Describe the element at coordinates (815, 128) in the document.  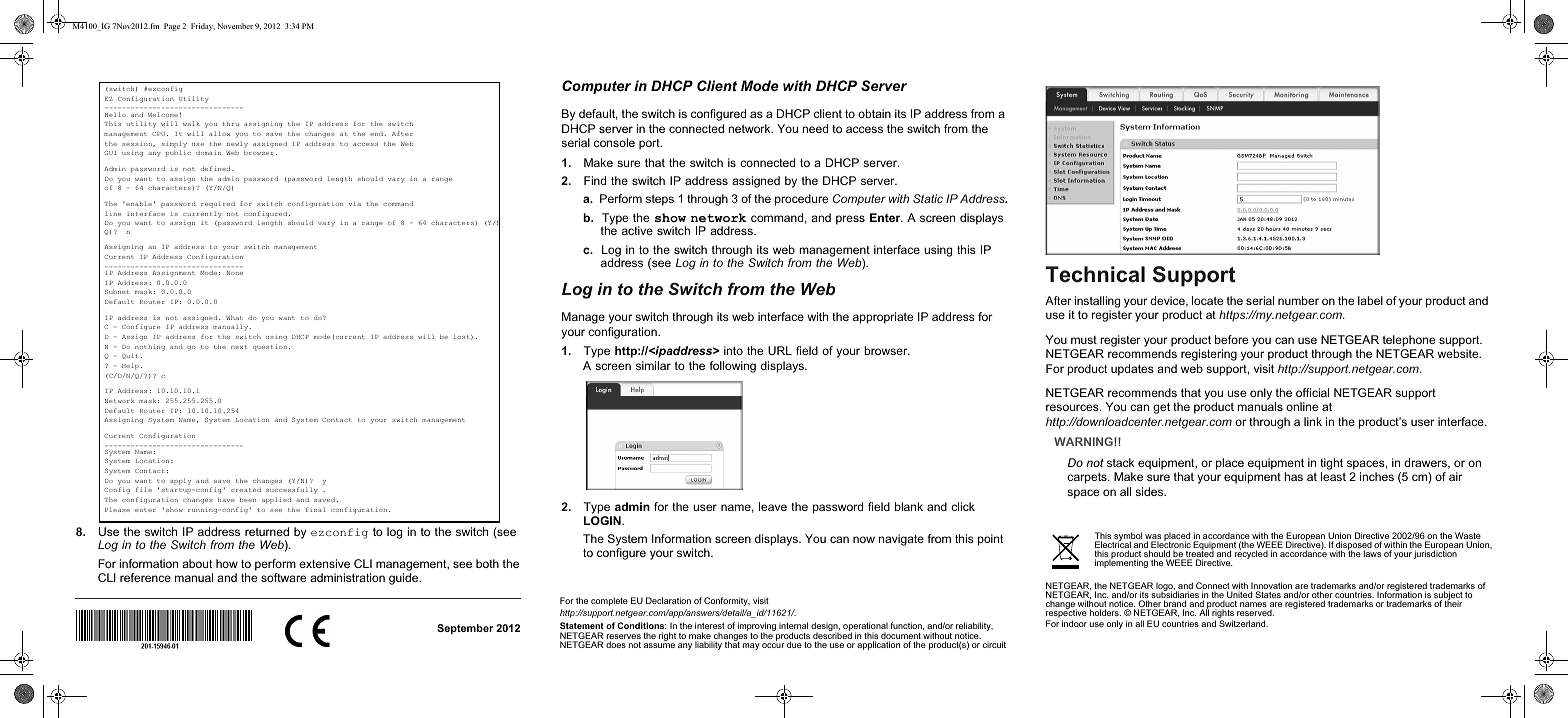
I see `need` at that location.
